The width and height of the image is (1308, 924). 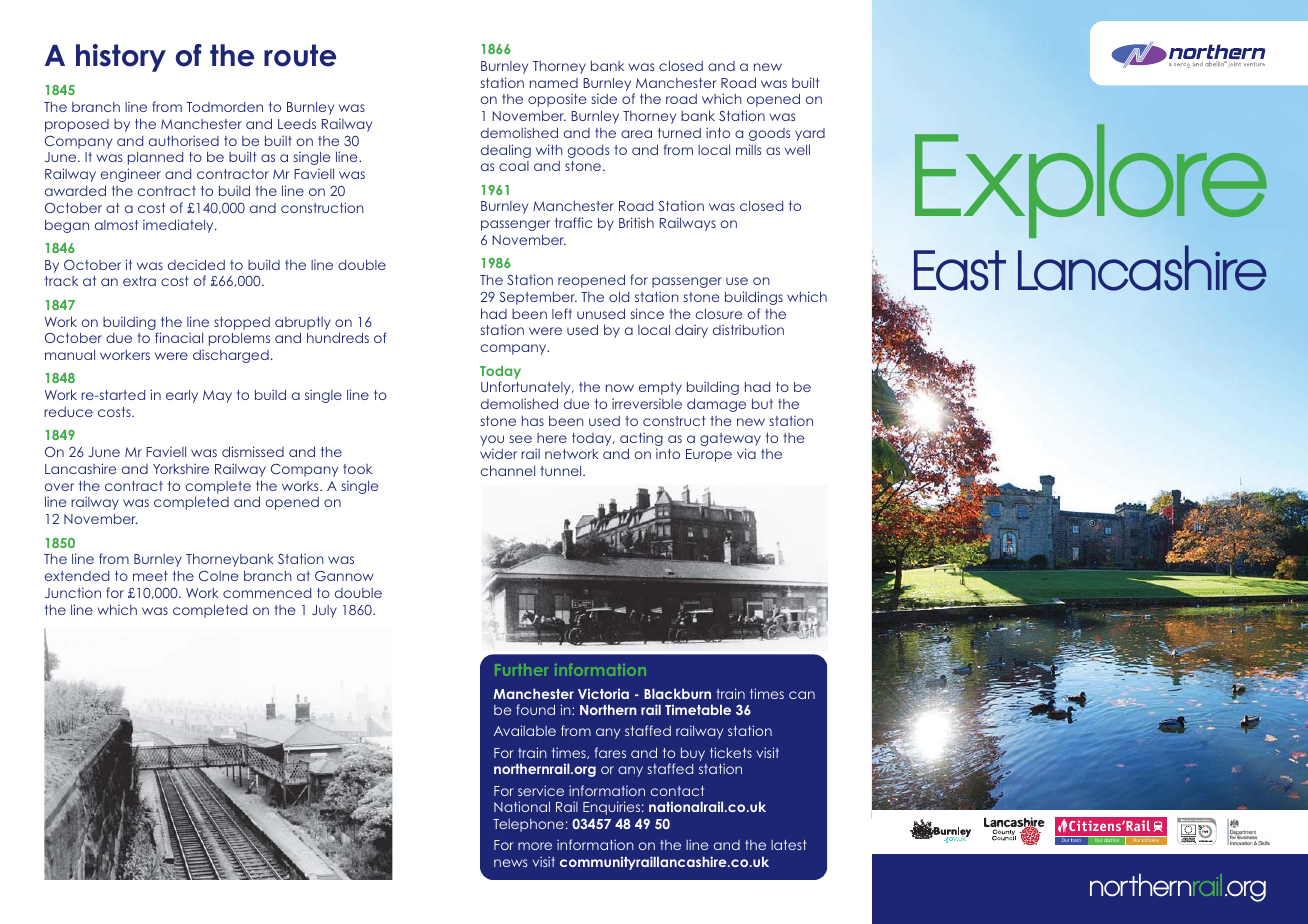 I want to click on via, so click(x=746, y=453).
